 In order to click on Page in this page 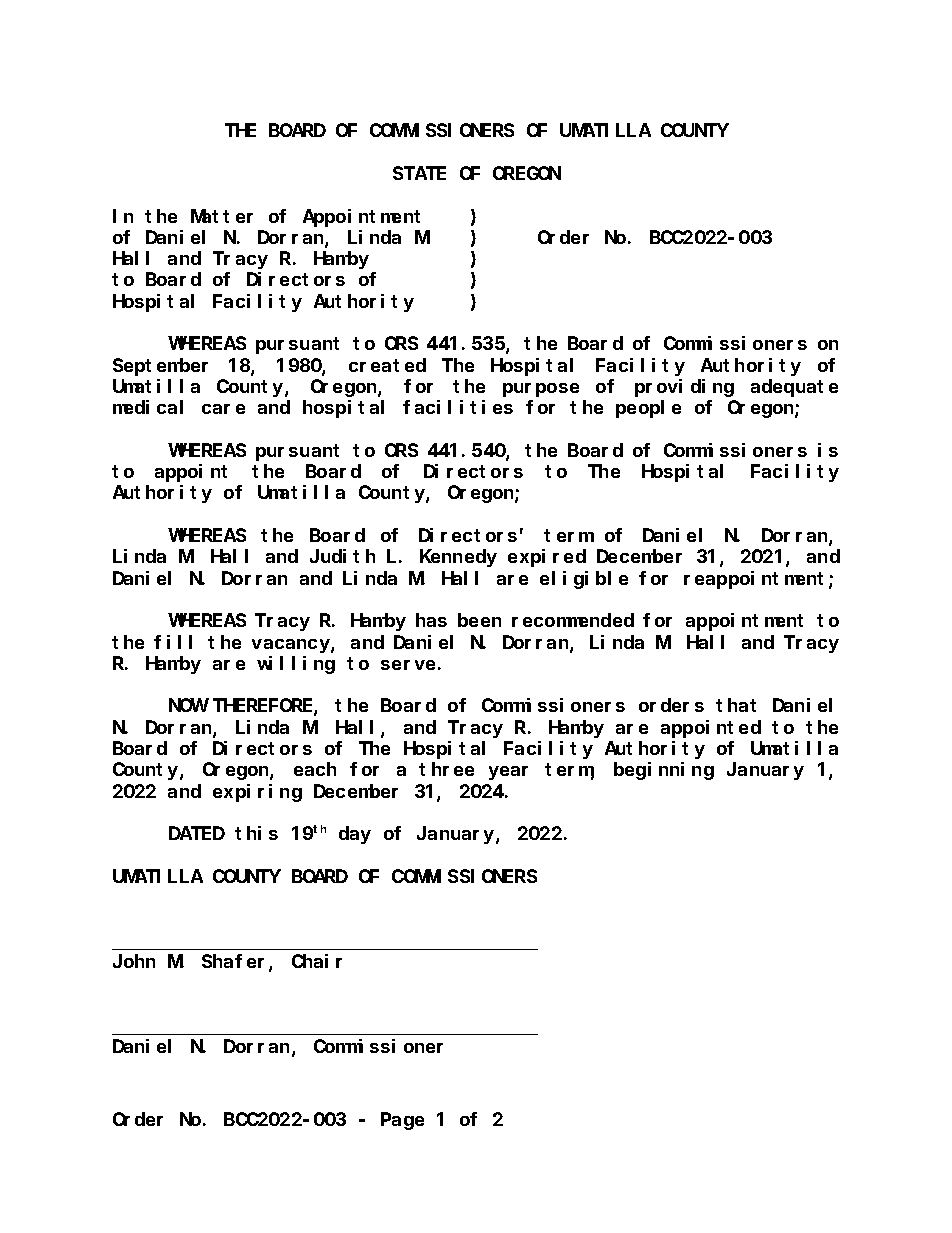, I will do `click(402, 1121)`.
